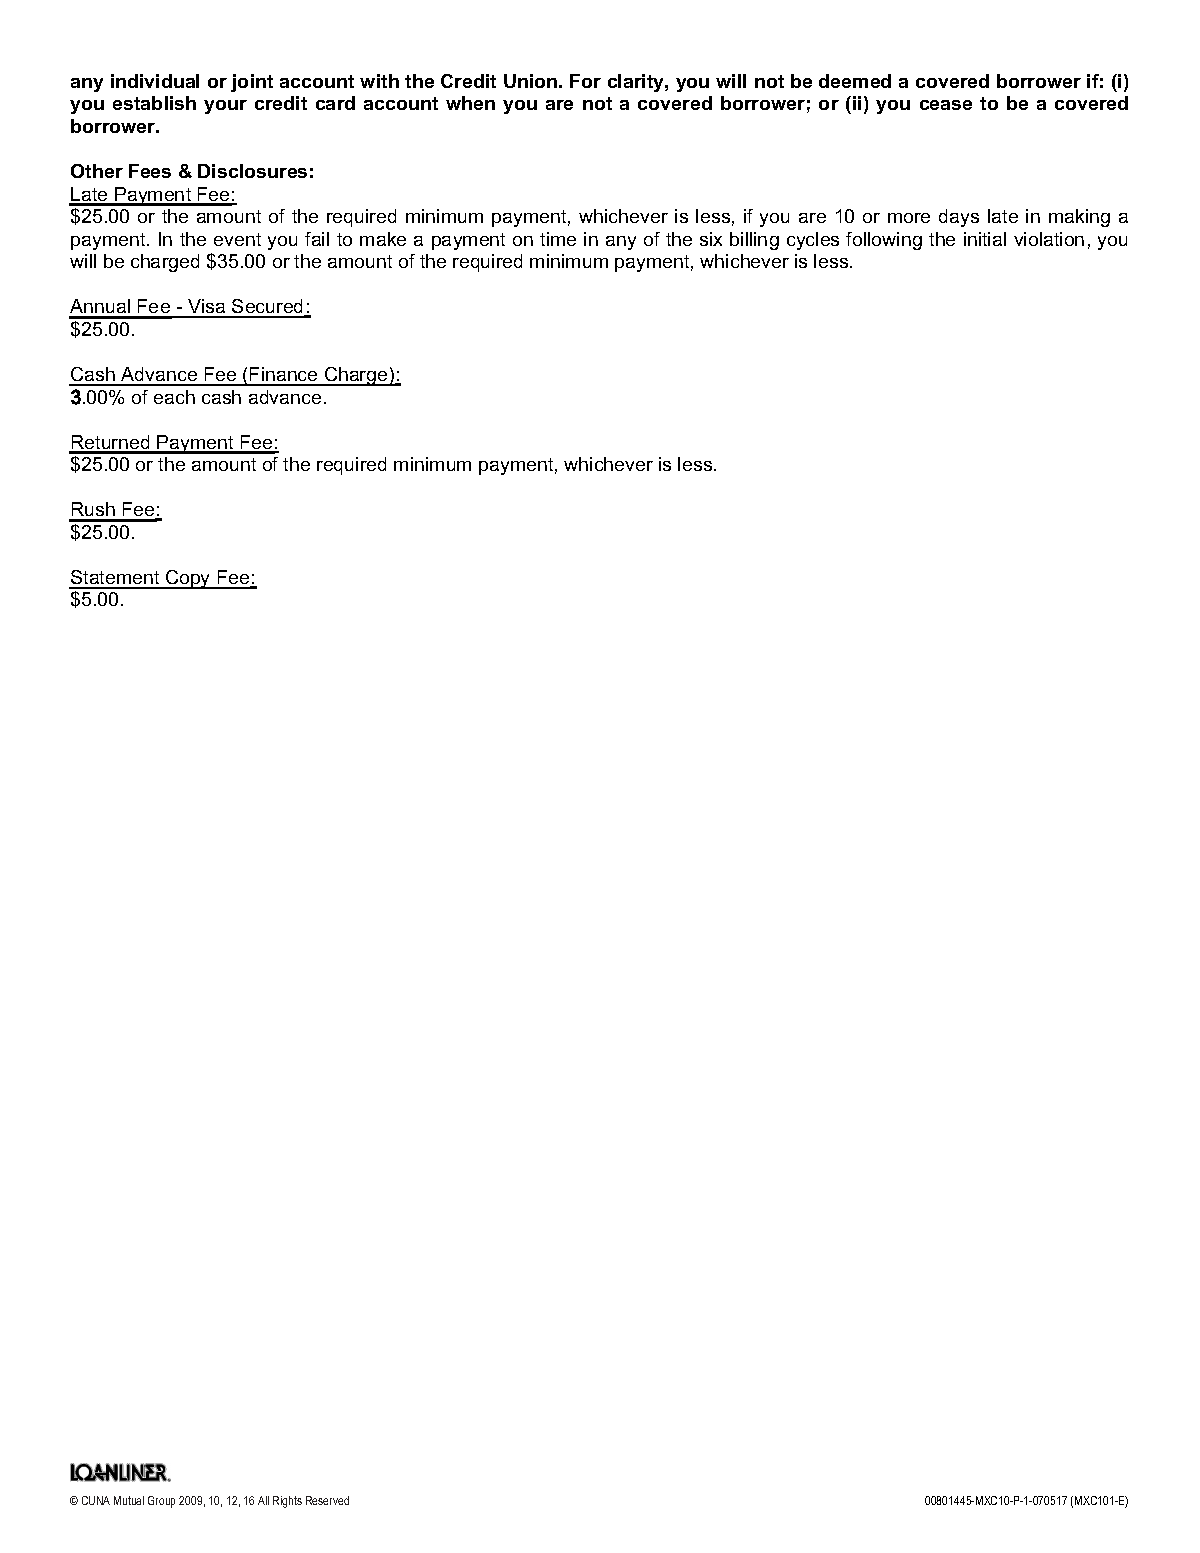 The image size is (1200, 1553). I want to click on your, so click(225, 107).
